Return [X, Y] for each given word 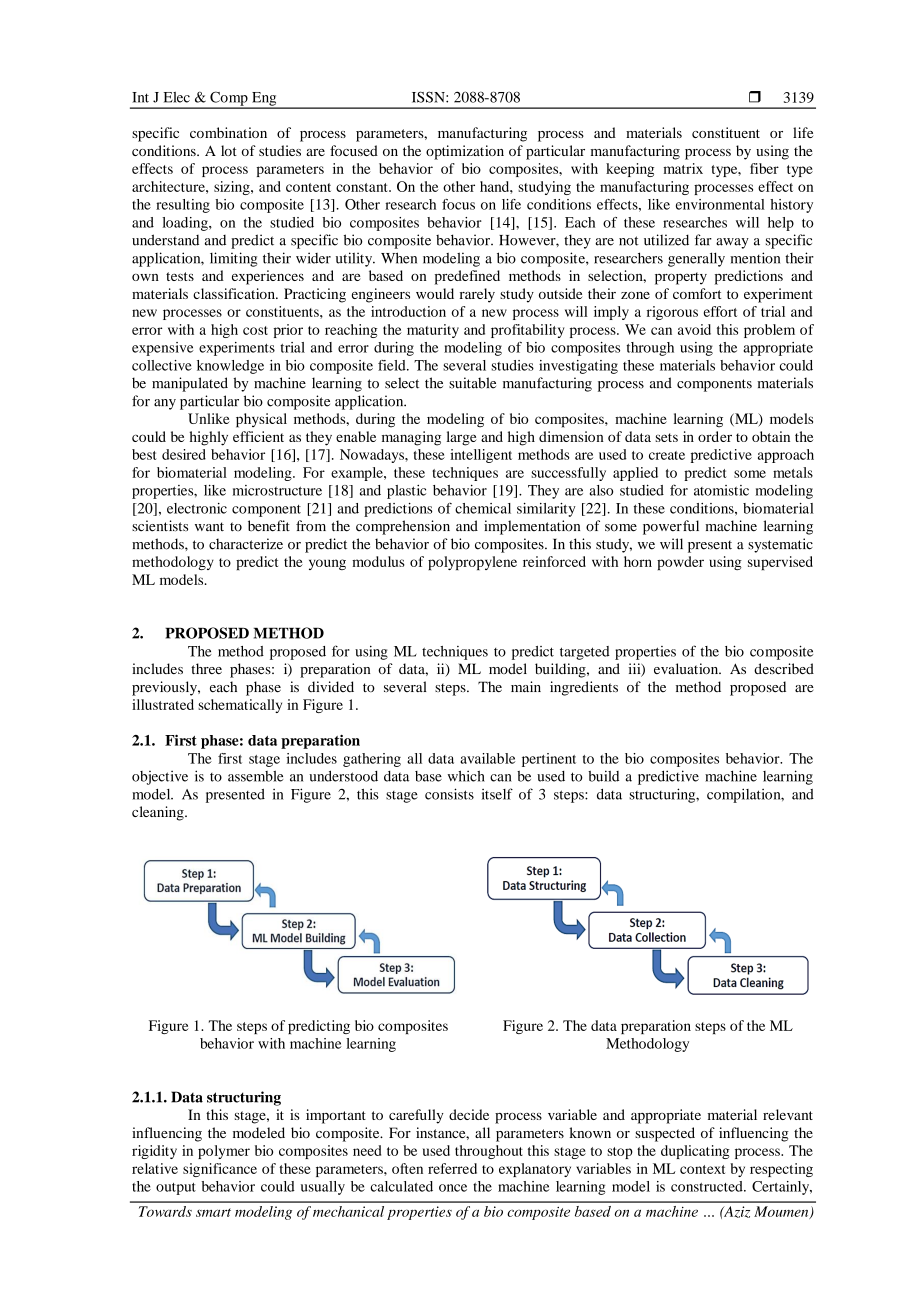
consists [449, 794]
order [715, 436]
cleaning [159, 813]
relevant [788, 1114]
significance [220, 1170]
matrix [683, 168]
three [206, 668]
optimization [465, 152]
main [526, 686]
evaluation [687, 668]
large [461, 438]
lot [229, 150]
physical [261, 420]
